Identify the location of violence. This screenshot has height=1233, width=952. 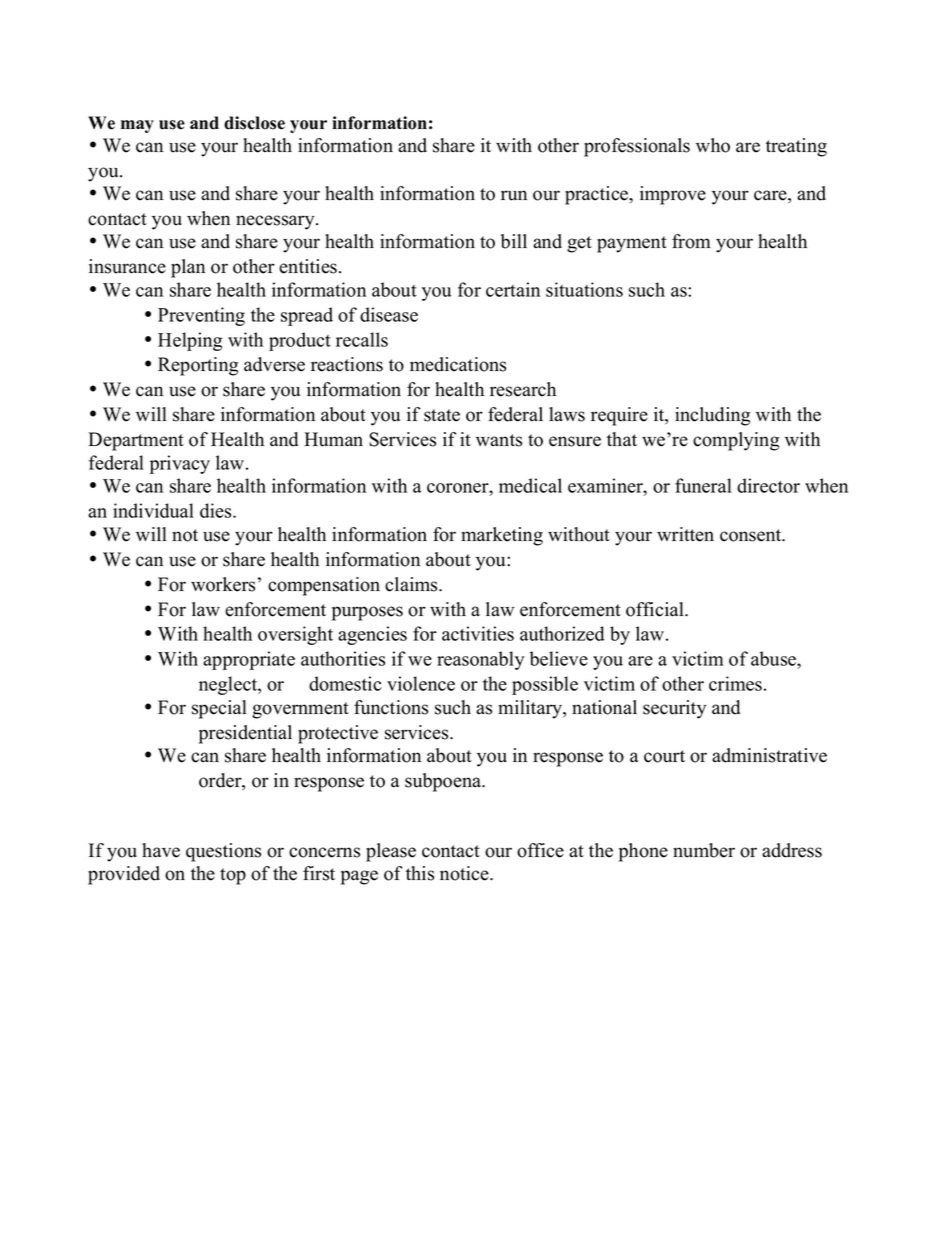
(421, 683).
